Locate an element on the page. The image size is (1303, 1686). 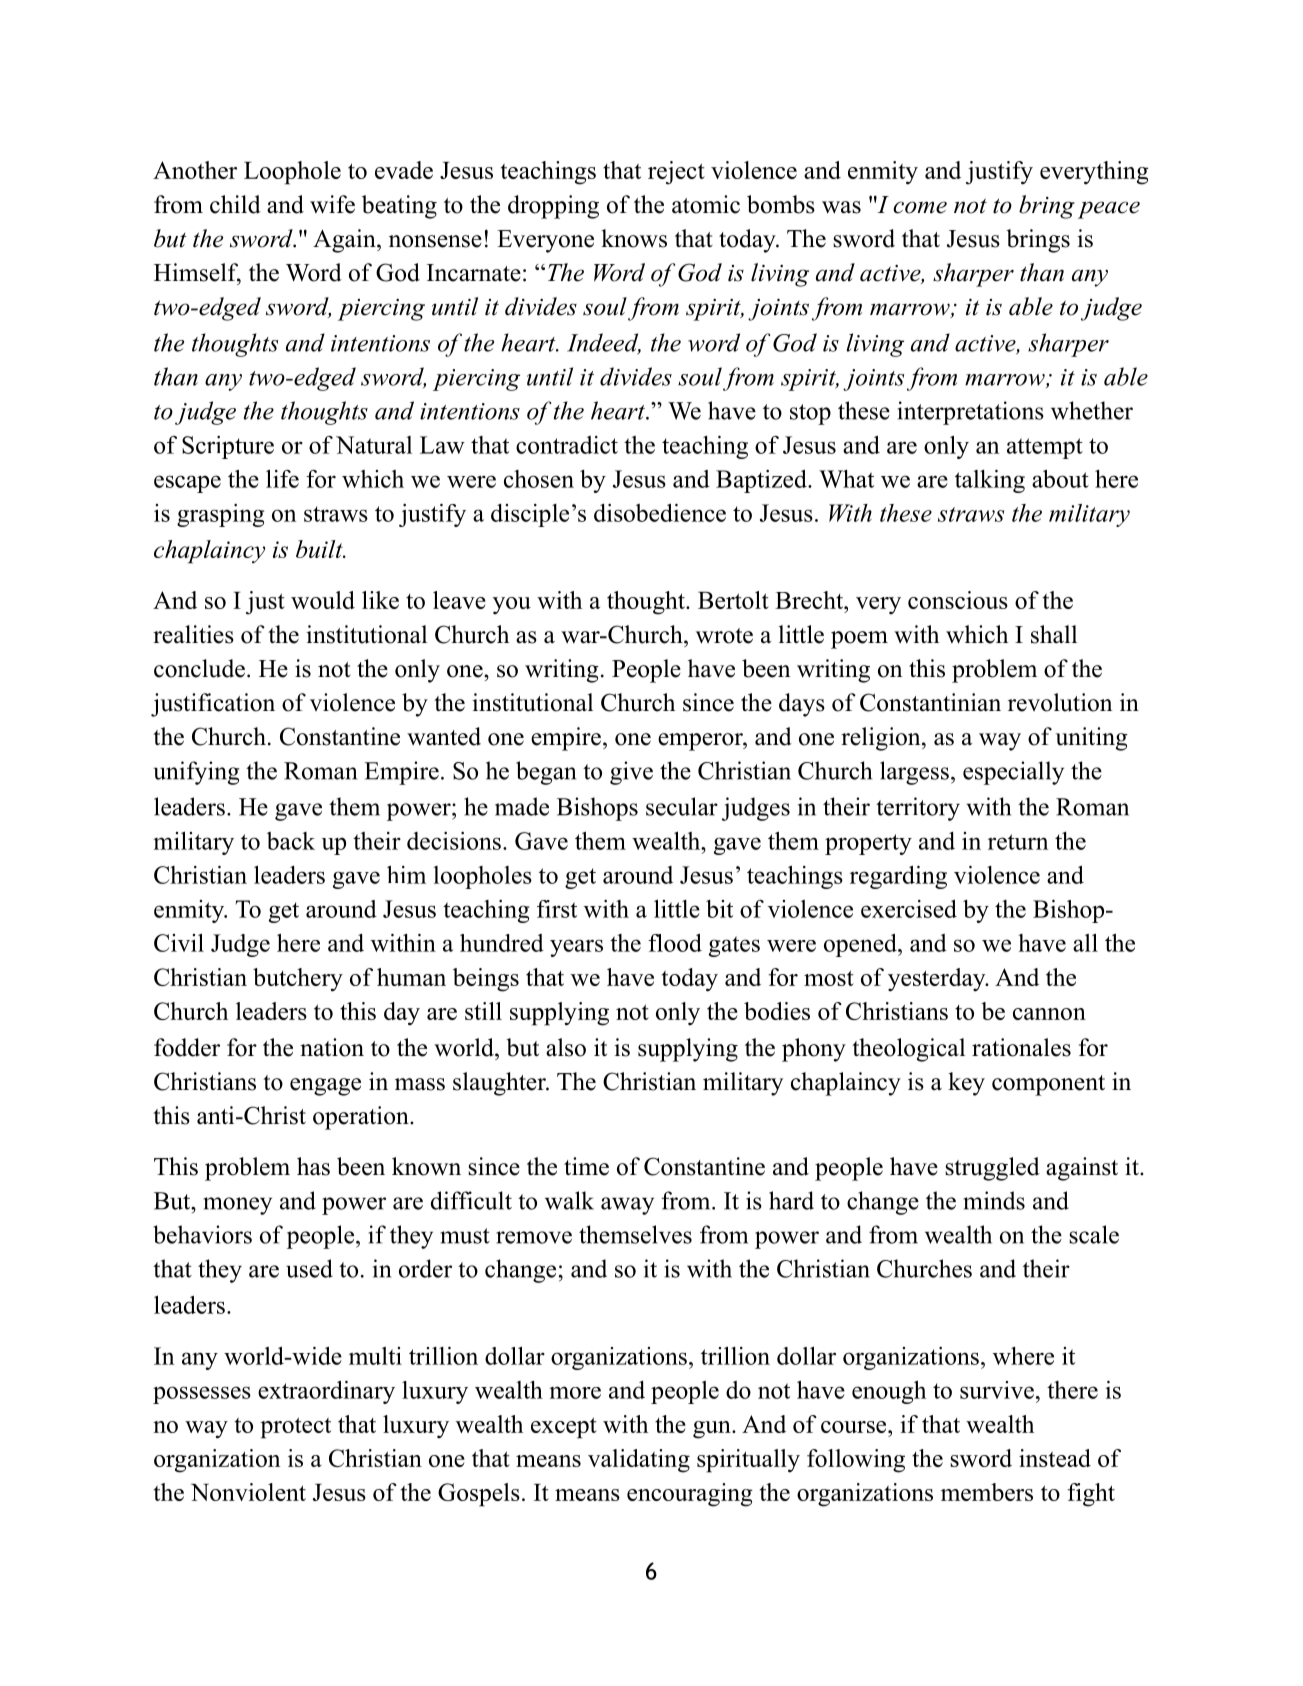
talking is located at coordinates (990, 481).
